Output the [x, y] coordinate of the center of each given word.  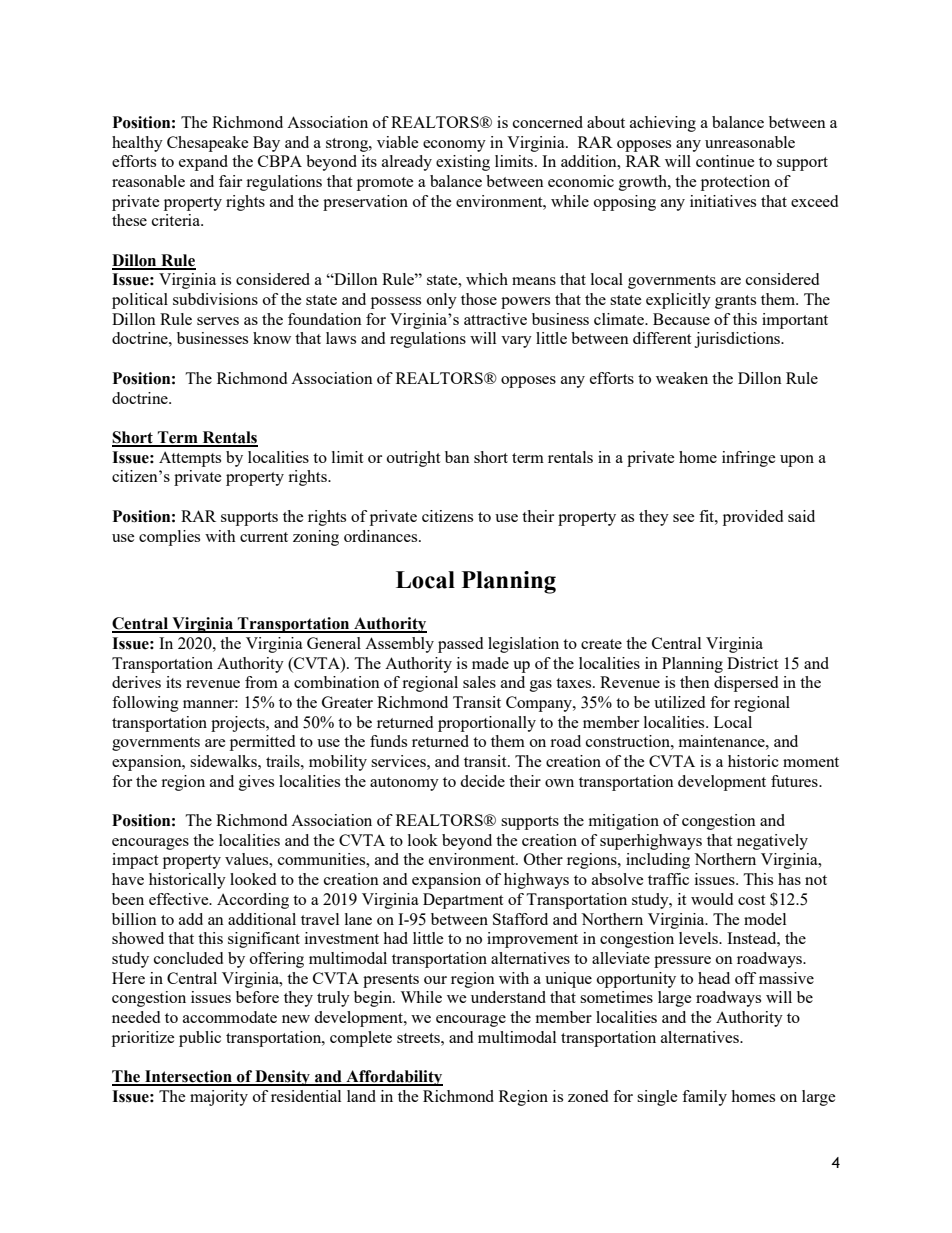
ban [457, 457]
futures [795, 781]
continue [725, 161]
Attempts [190, 459]
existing [463, 163]
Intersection [188, 1077]
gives [256, 783]
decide [482, 781]
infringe [749, 459]
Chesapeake [208, 144]
